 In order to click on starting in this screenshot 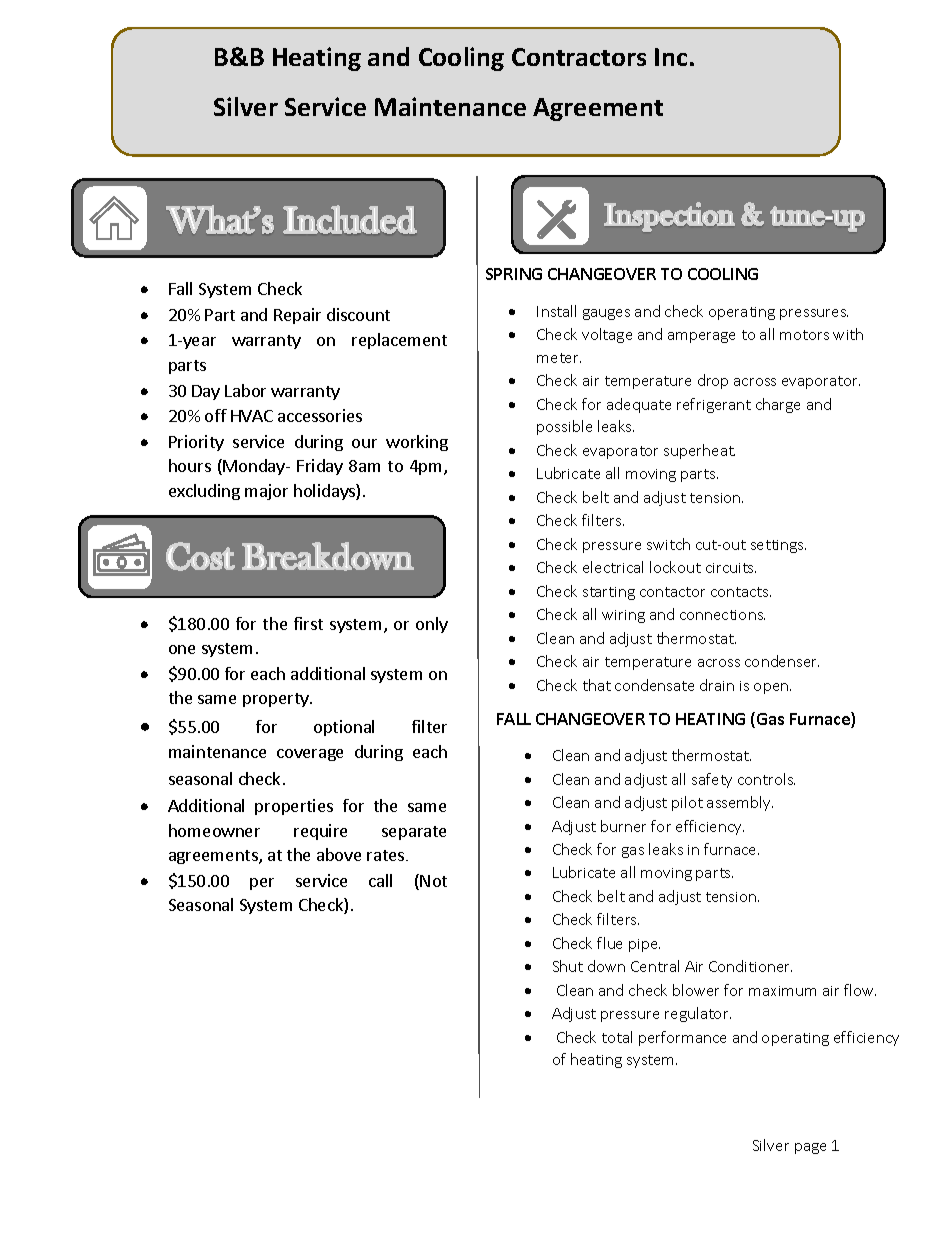, I will do `click(609, 593)`.
